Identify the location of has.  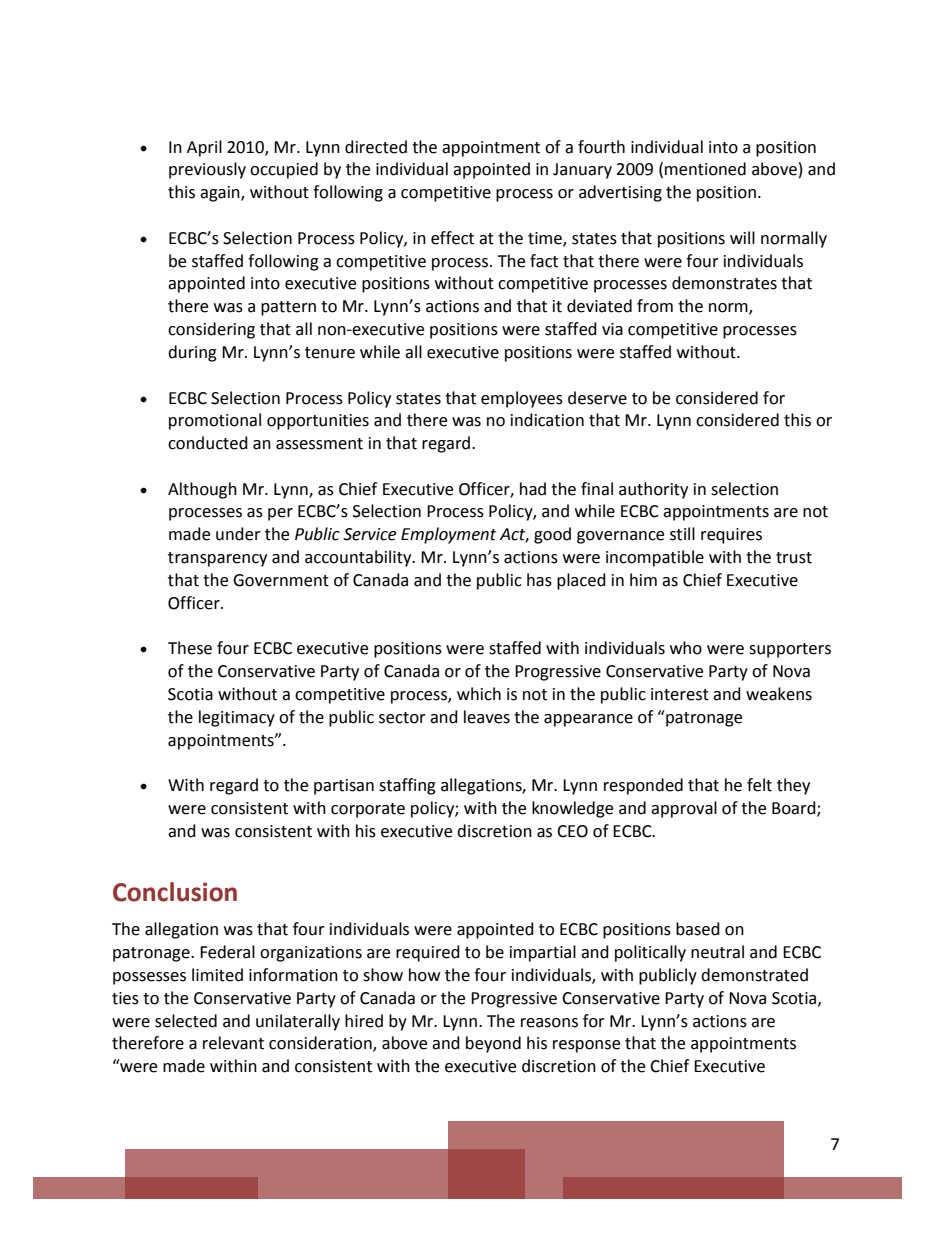
(539, 580).
